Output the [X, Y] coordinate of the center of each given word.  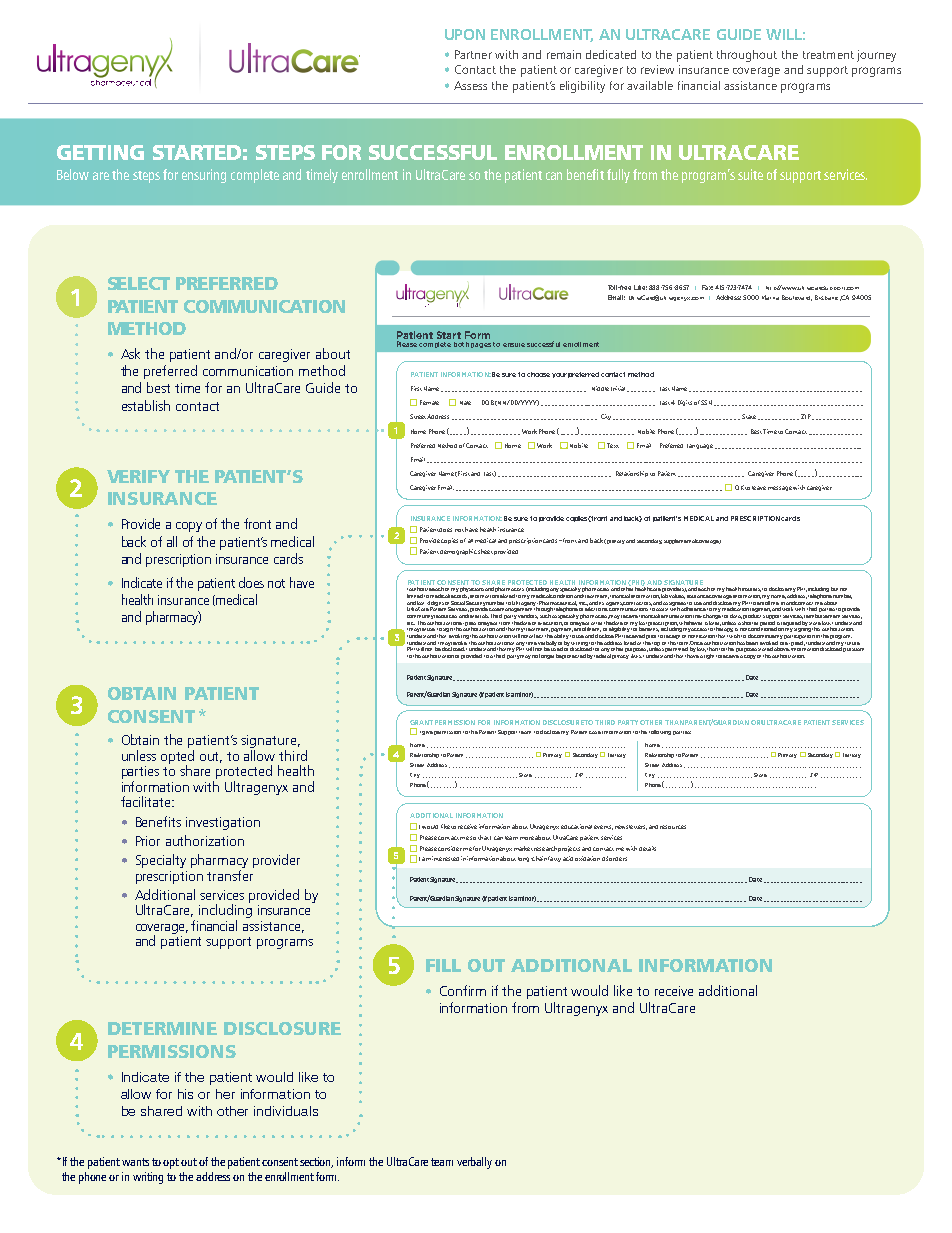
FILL [443, 965]
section [316, 1162]
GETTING [100, 152]
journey [876, 56]
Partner [473, 54]
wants [135, 1162]
